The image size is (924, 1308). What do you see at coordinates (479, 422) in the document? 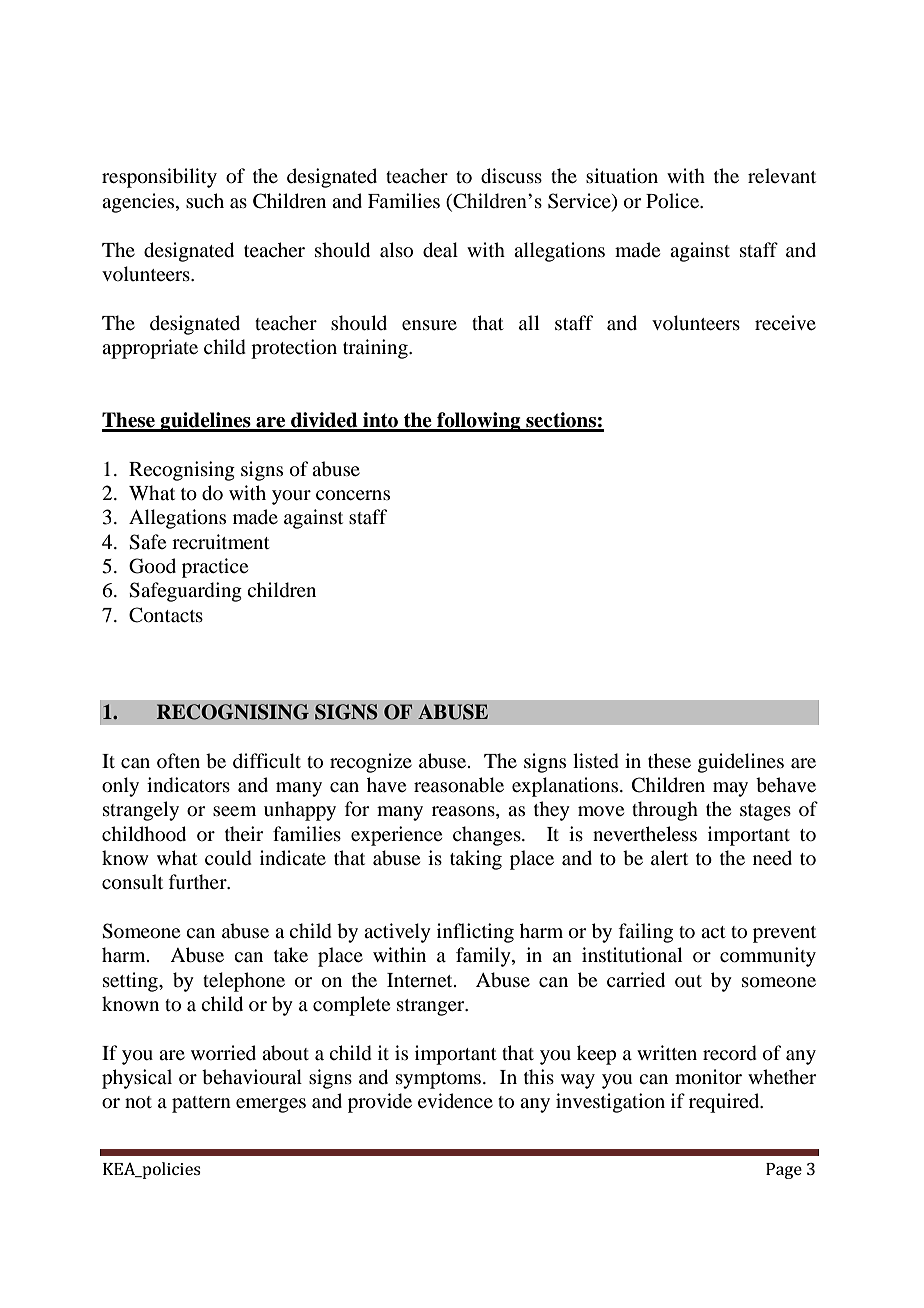
I see `following` at bounding box center [479, 422].
